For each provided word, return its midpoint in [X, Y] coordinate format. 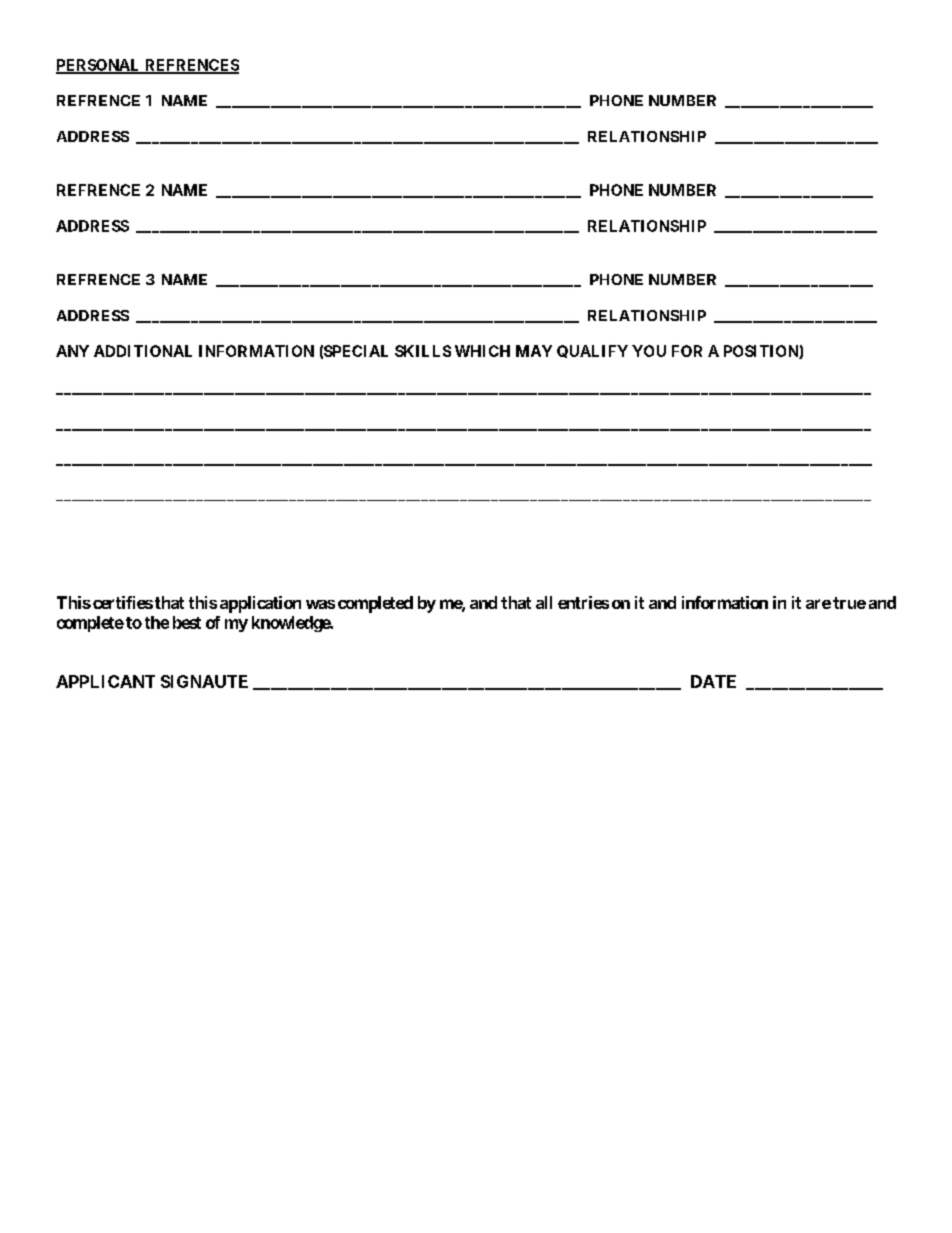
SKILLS [423, 351]
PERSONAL [99, 66]
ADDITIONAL [143, 351]
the [157, 622]
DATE [713, 681]
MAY [534, 351]
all [544, 602]
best [187, 622]
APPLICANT [105, 681]
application [260, 604]
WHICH [482, 351]
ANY [72, 351]
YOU [649, 351]
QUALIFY [592, 351]
